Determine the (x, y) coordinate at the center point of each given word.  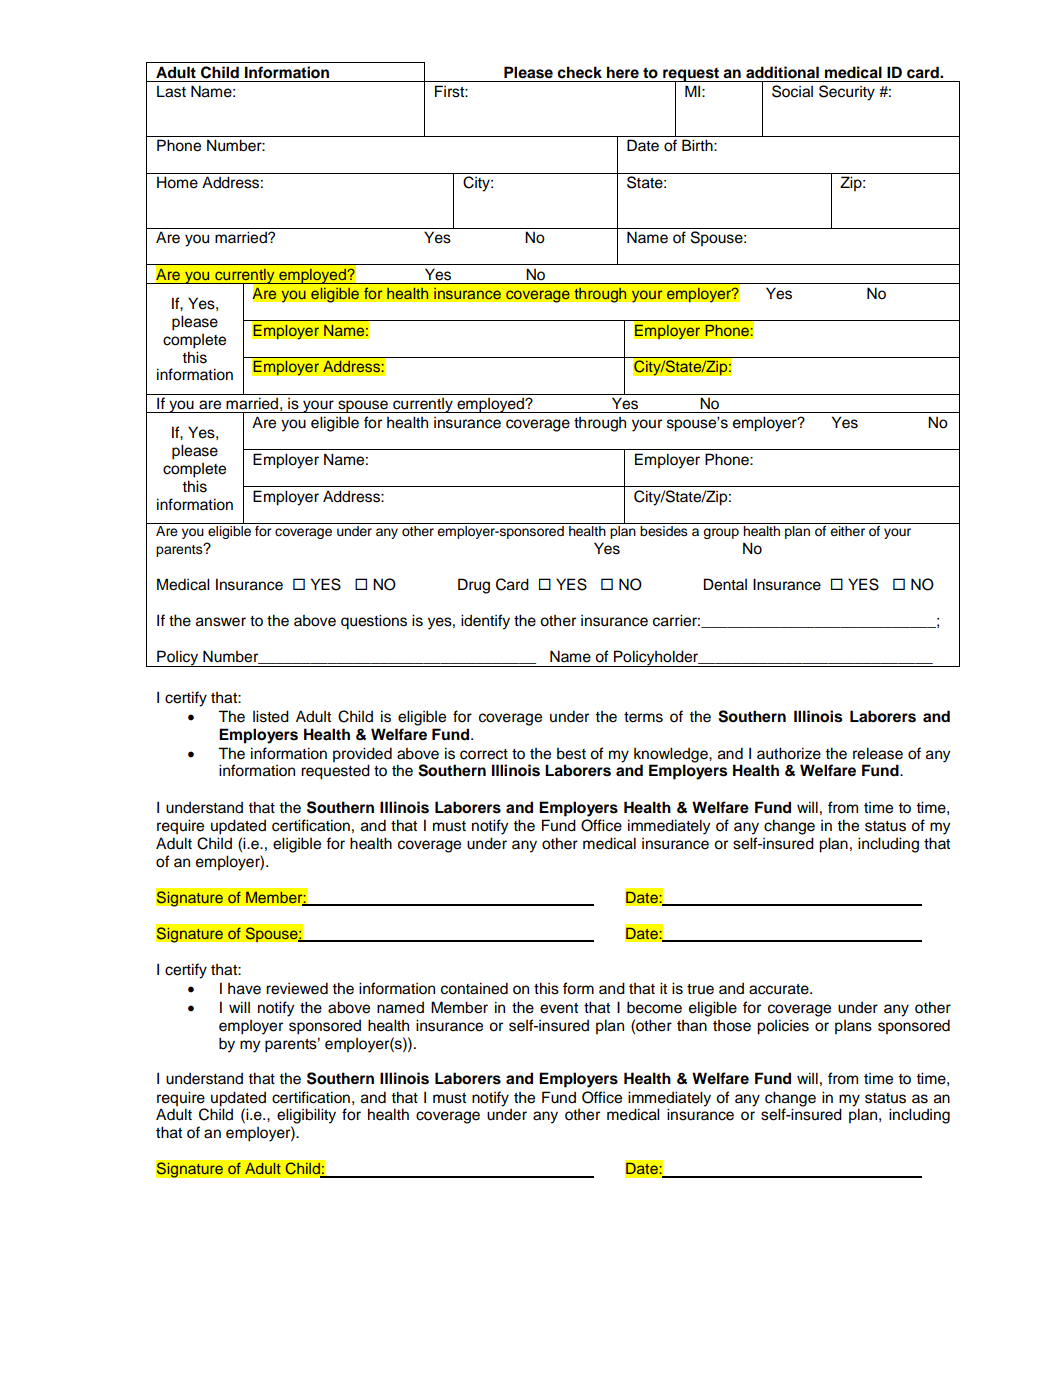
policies (783, 1027)
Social (792, 91)
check (579, 72)
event (559, 1008)
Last (171, 91)
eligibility (306, 1116)
